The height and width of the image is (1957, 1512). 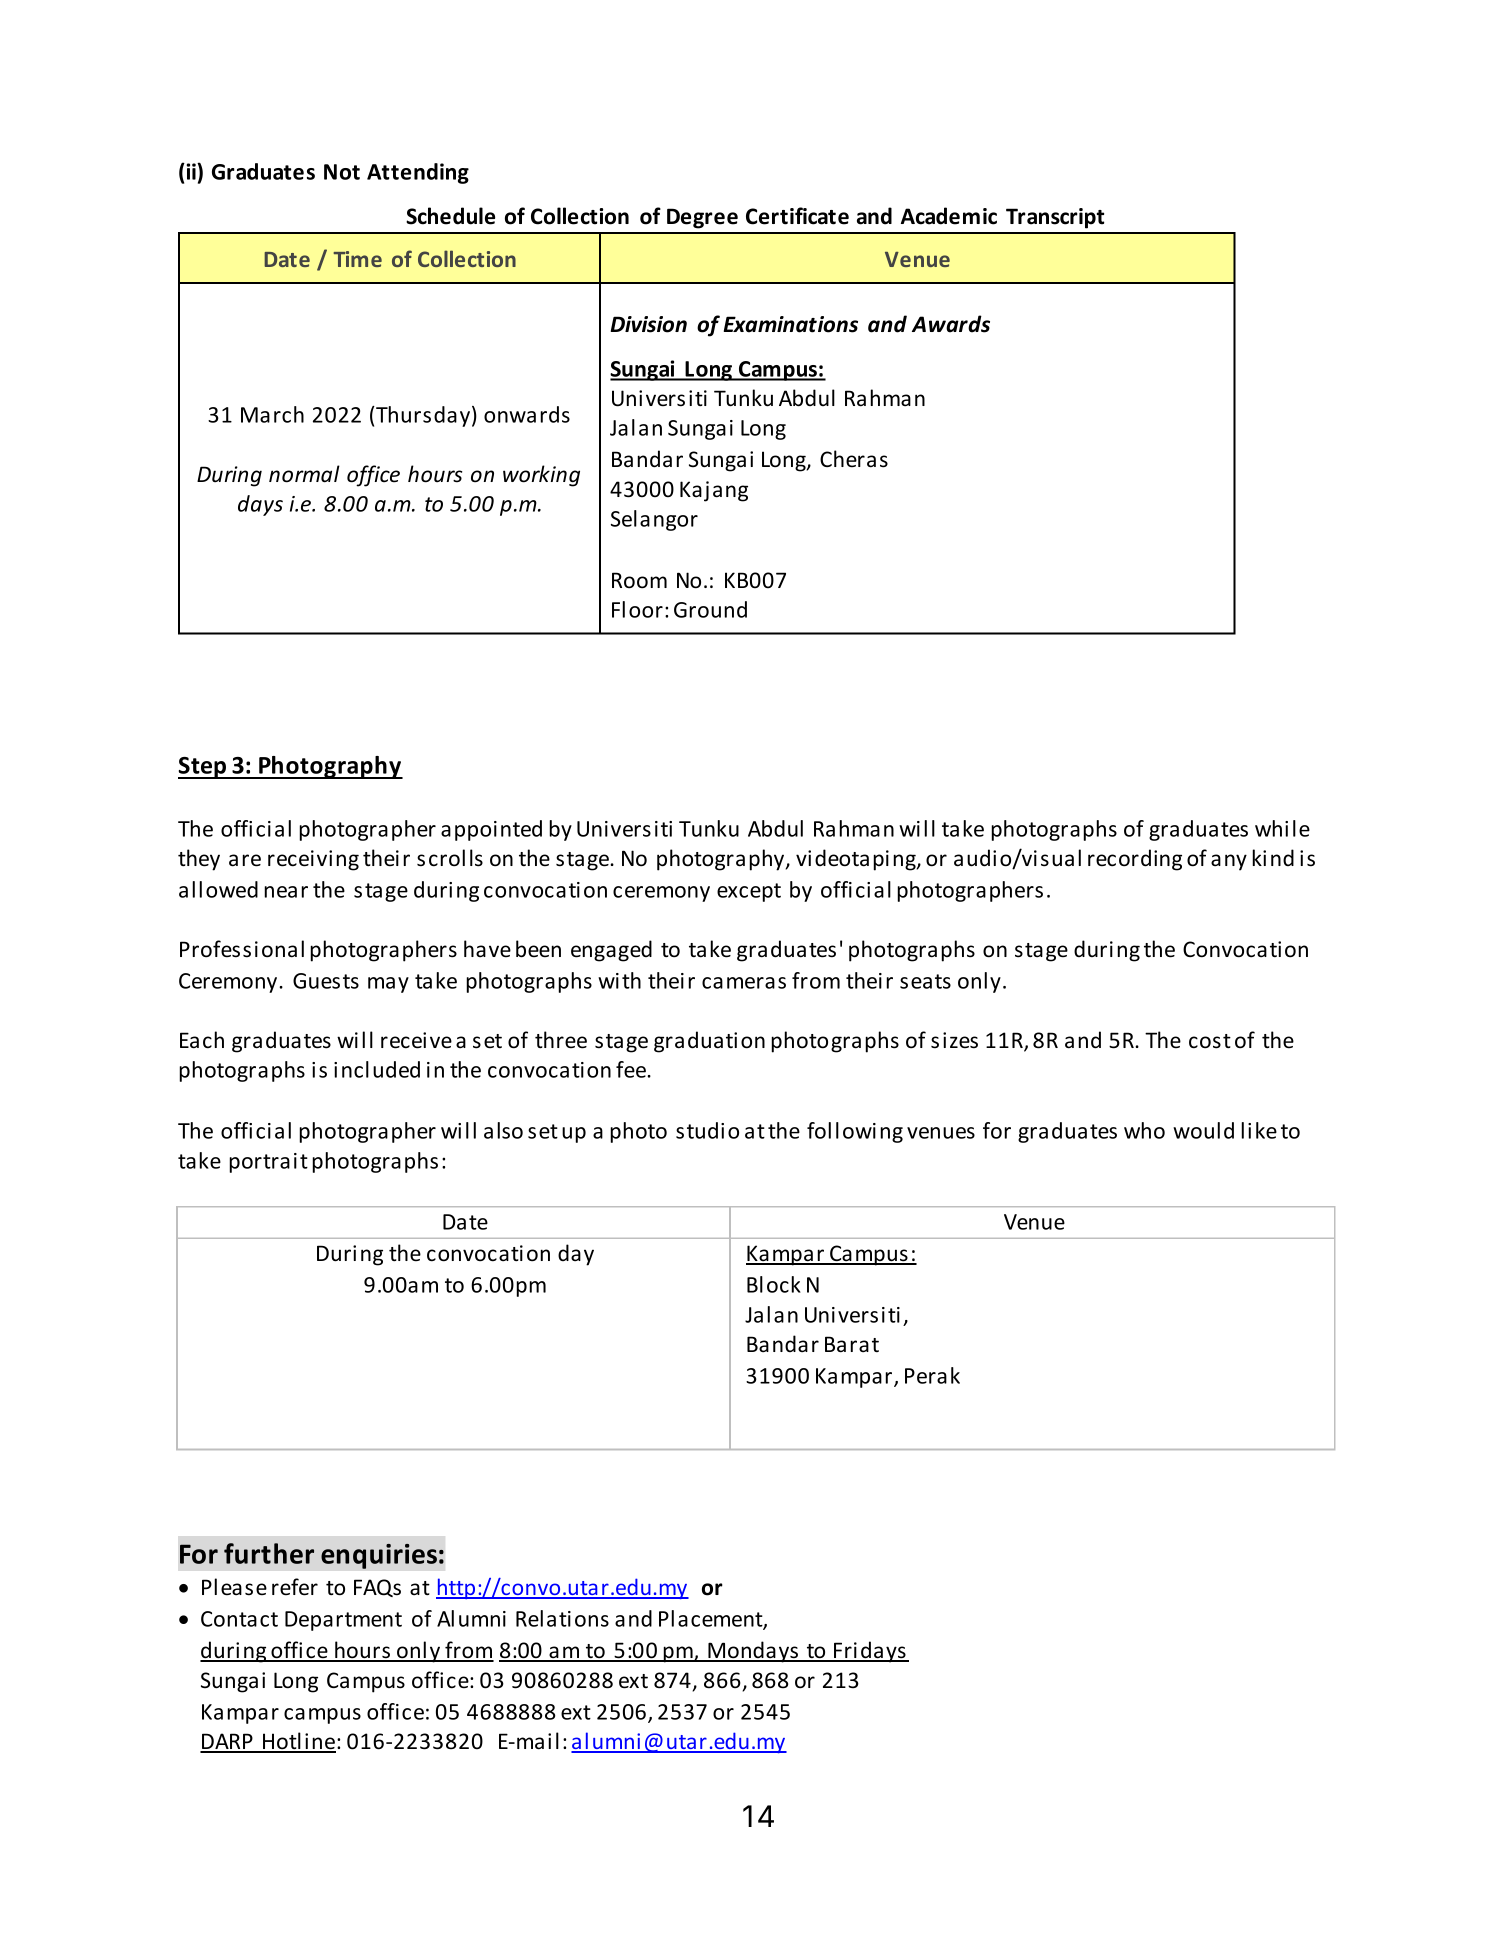 I want to click on portrait, so click(x=268, y=1163).
